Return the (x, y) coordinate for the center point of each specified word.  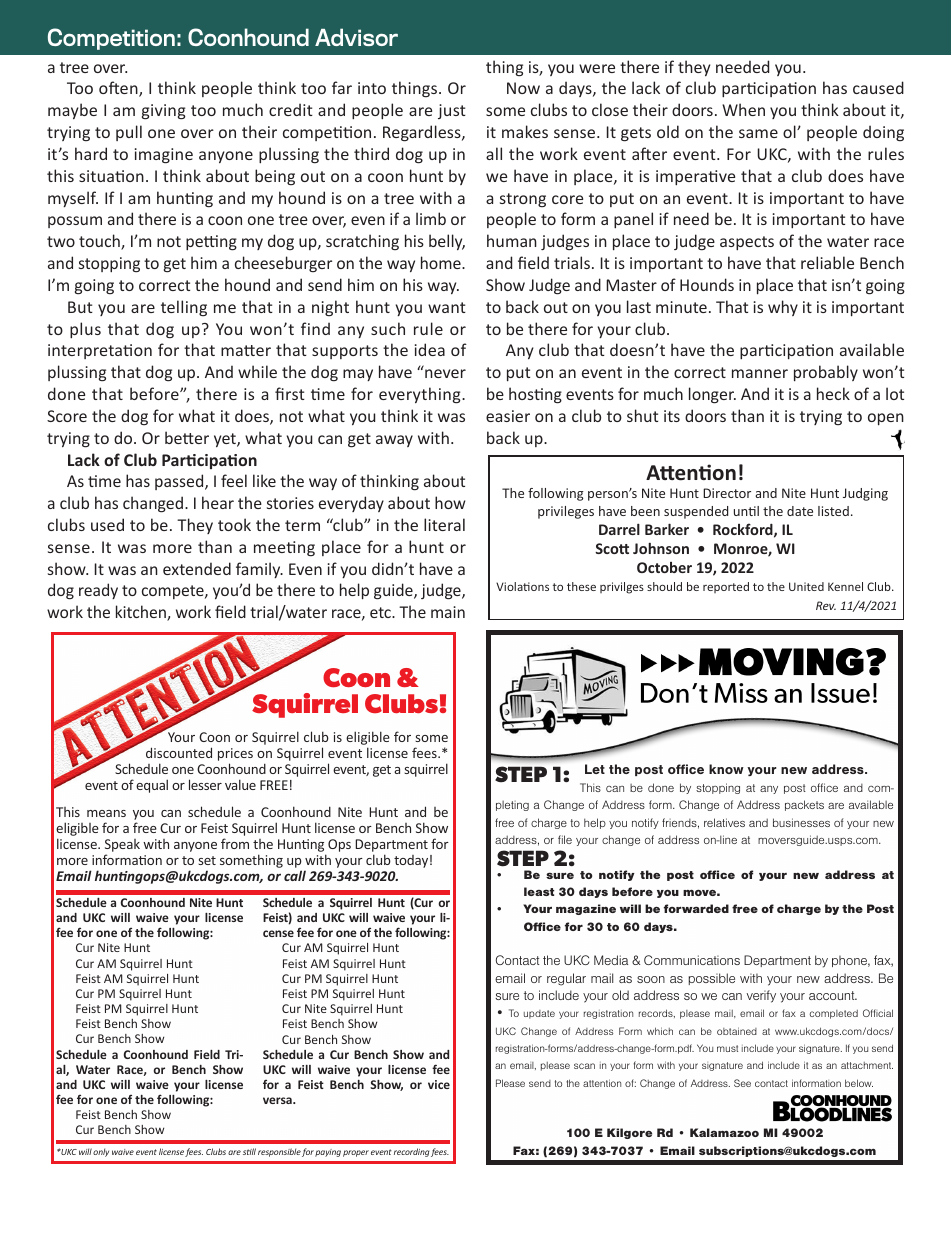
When (743, 109)
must (727, 1048)
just (452, 111)
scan (584, 1066)
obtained (737, 1031)
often (119, 89)
